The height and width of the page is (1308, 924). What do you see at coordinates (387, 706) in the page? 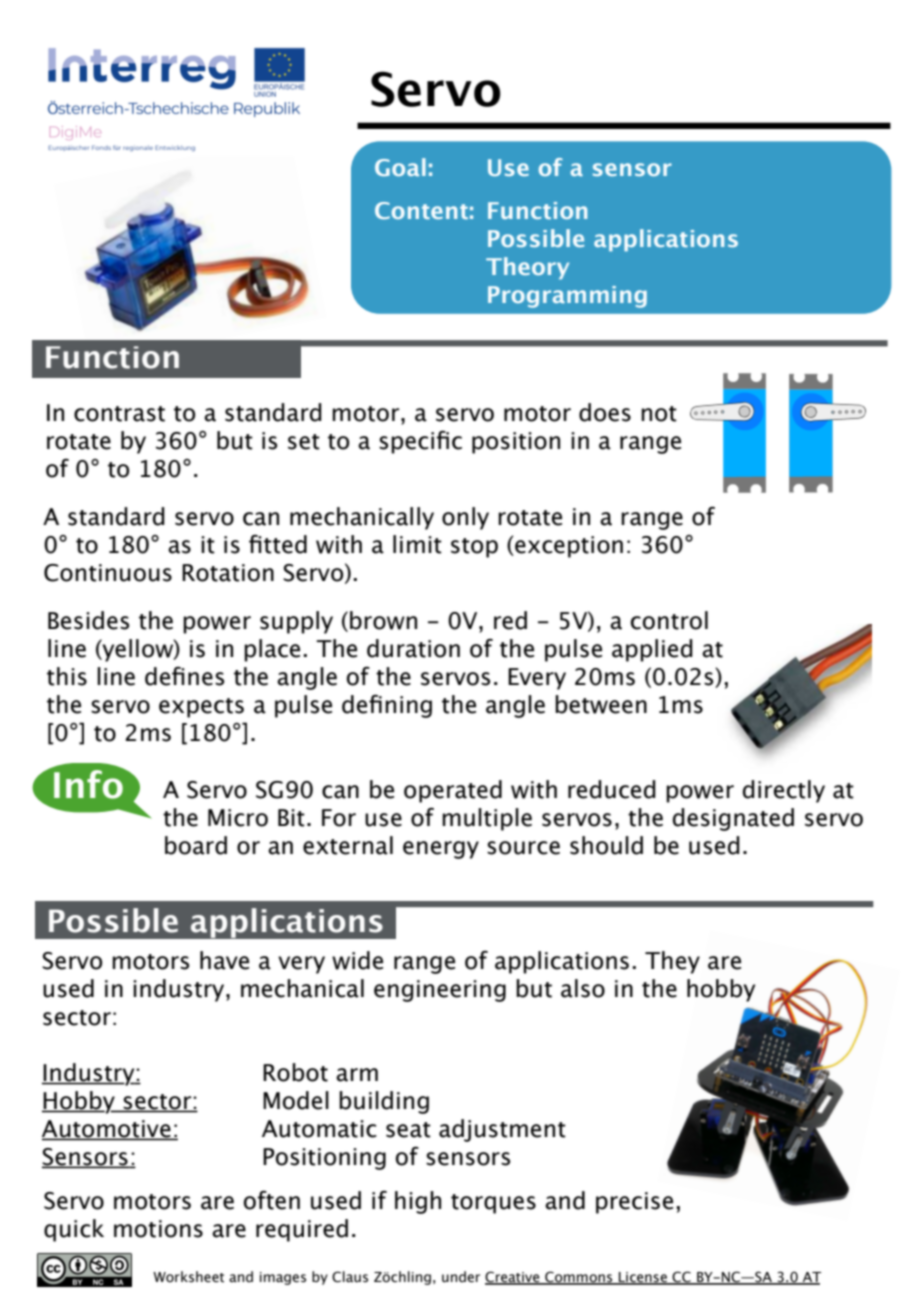
I see `defining` at bounding box center [387, 706].
